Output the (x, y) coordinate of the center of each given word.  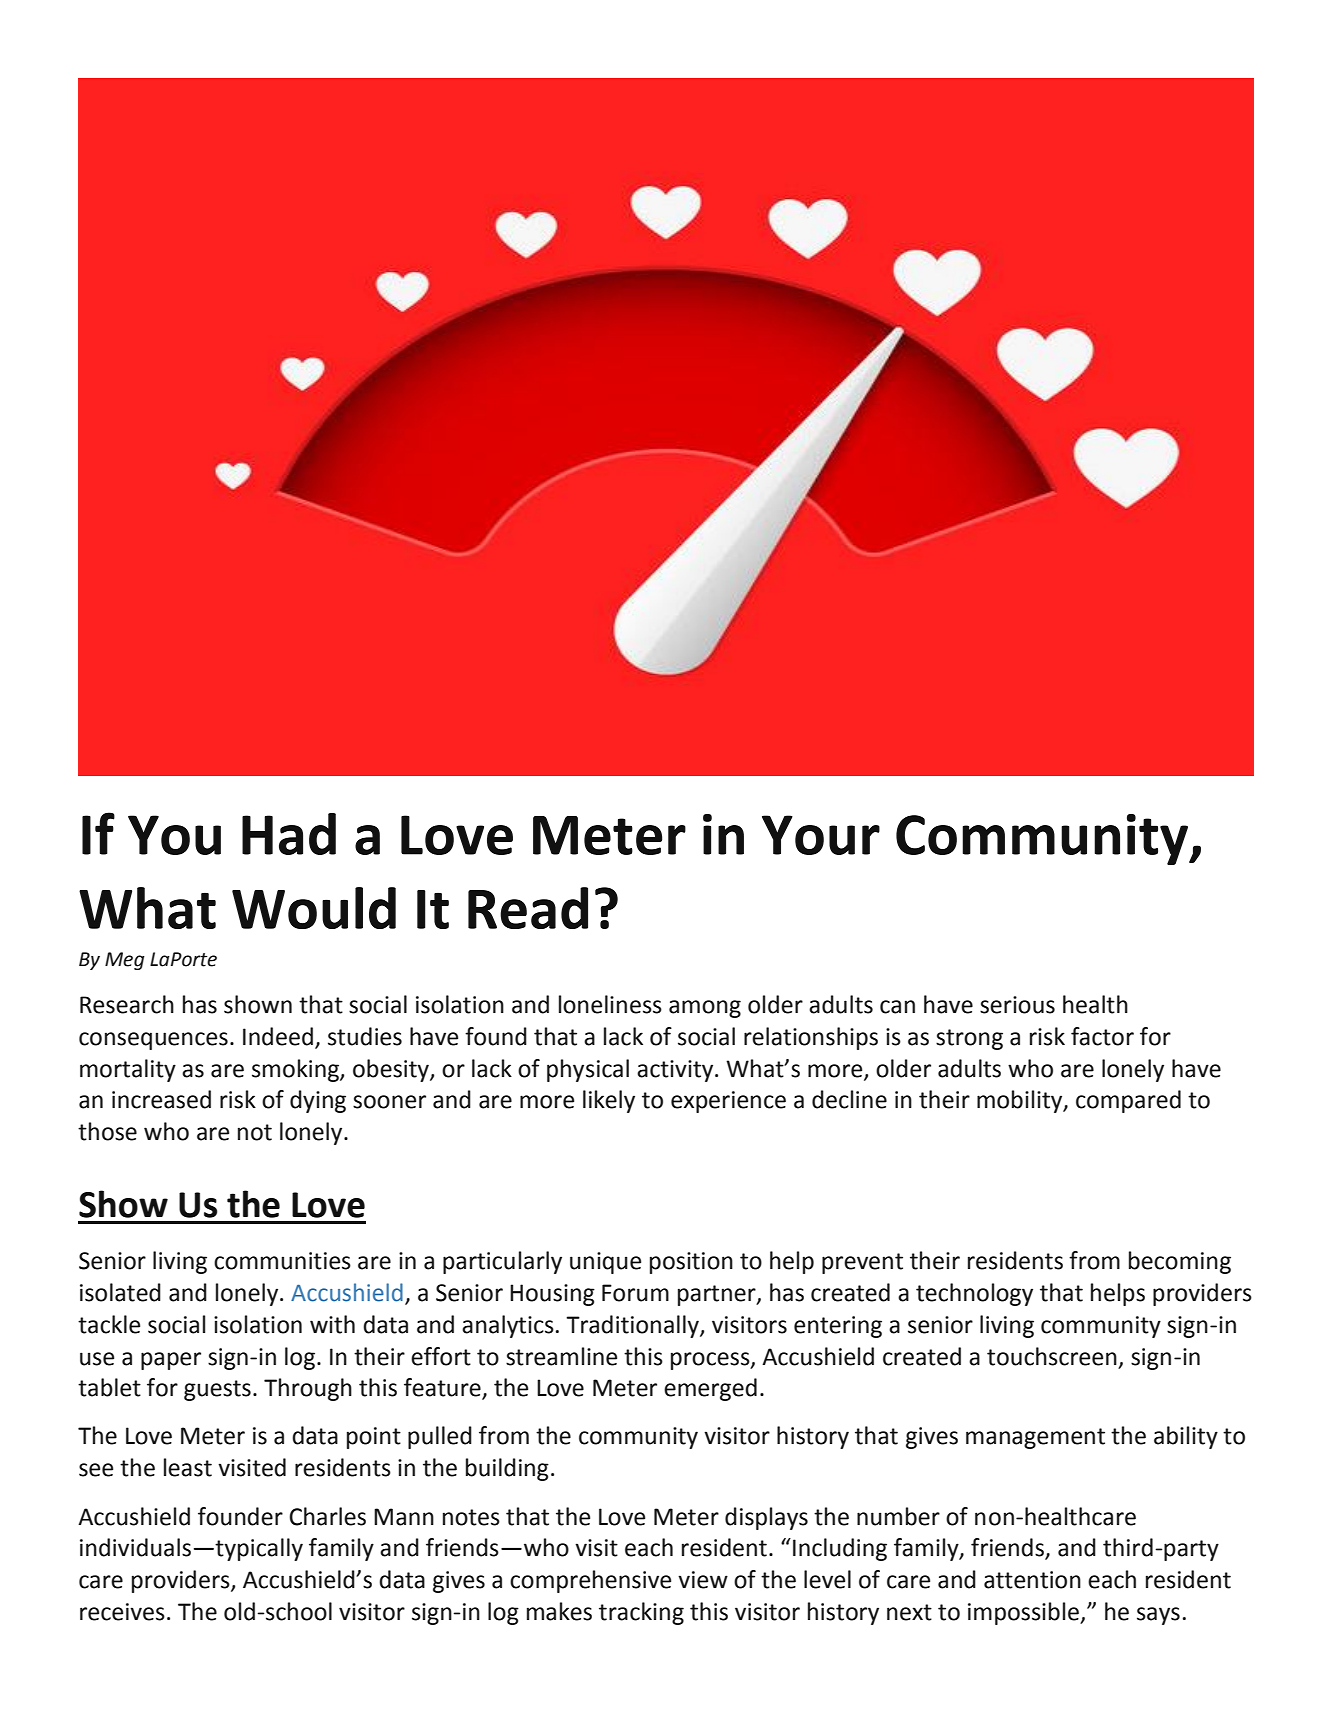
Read (528, 908)
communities (282, 1261)
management (1035, 1438)
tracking (641, 1613)
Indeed (278, 1036)
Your (821, 835)
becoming (1180, 1262)
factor (1102, 1036)
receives (122, 1612)
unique (605, 1263)
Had (289, 834)
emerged (710, 1389)
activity (676, 1071)
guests (217, 1390)
